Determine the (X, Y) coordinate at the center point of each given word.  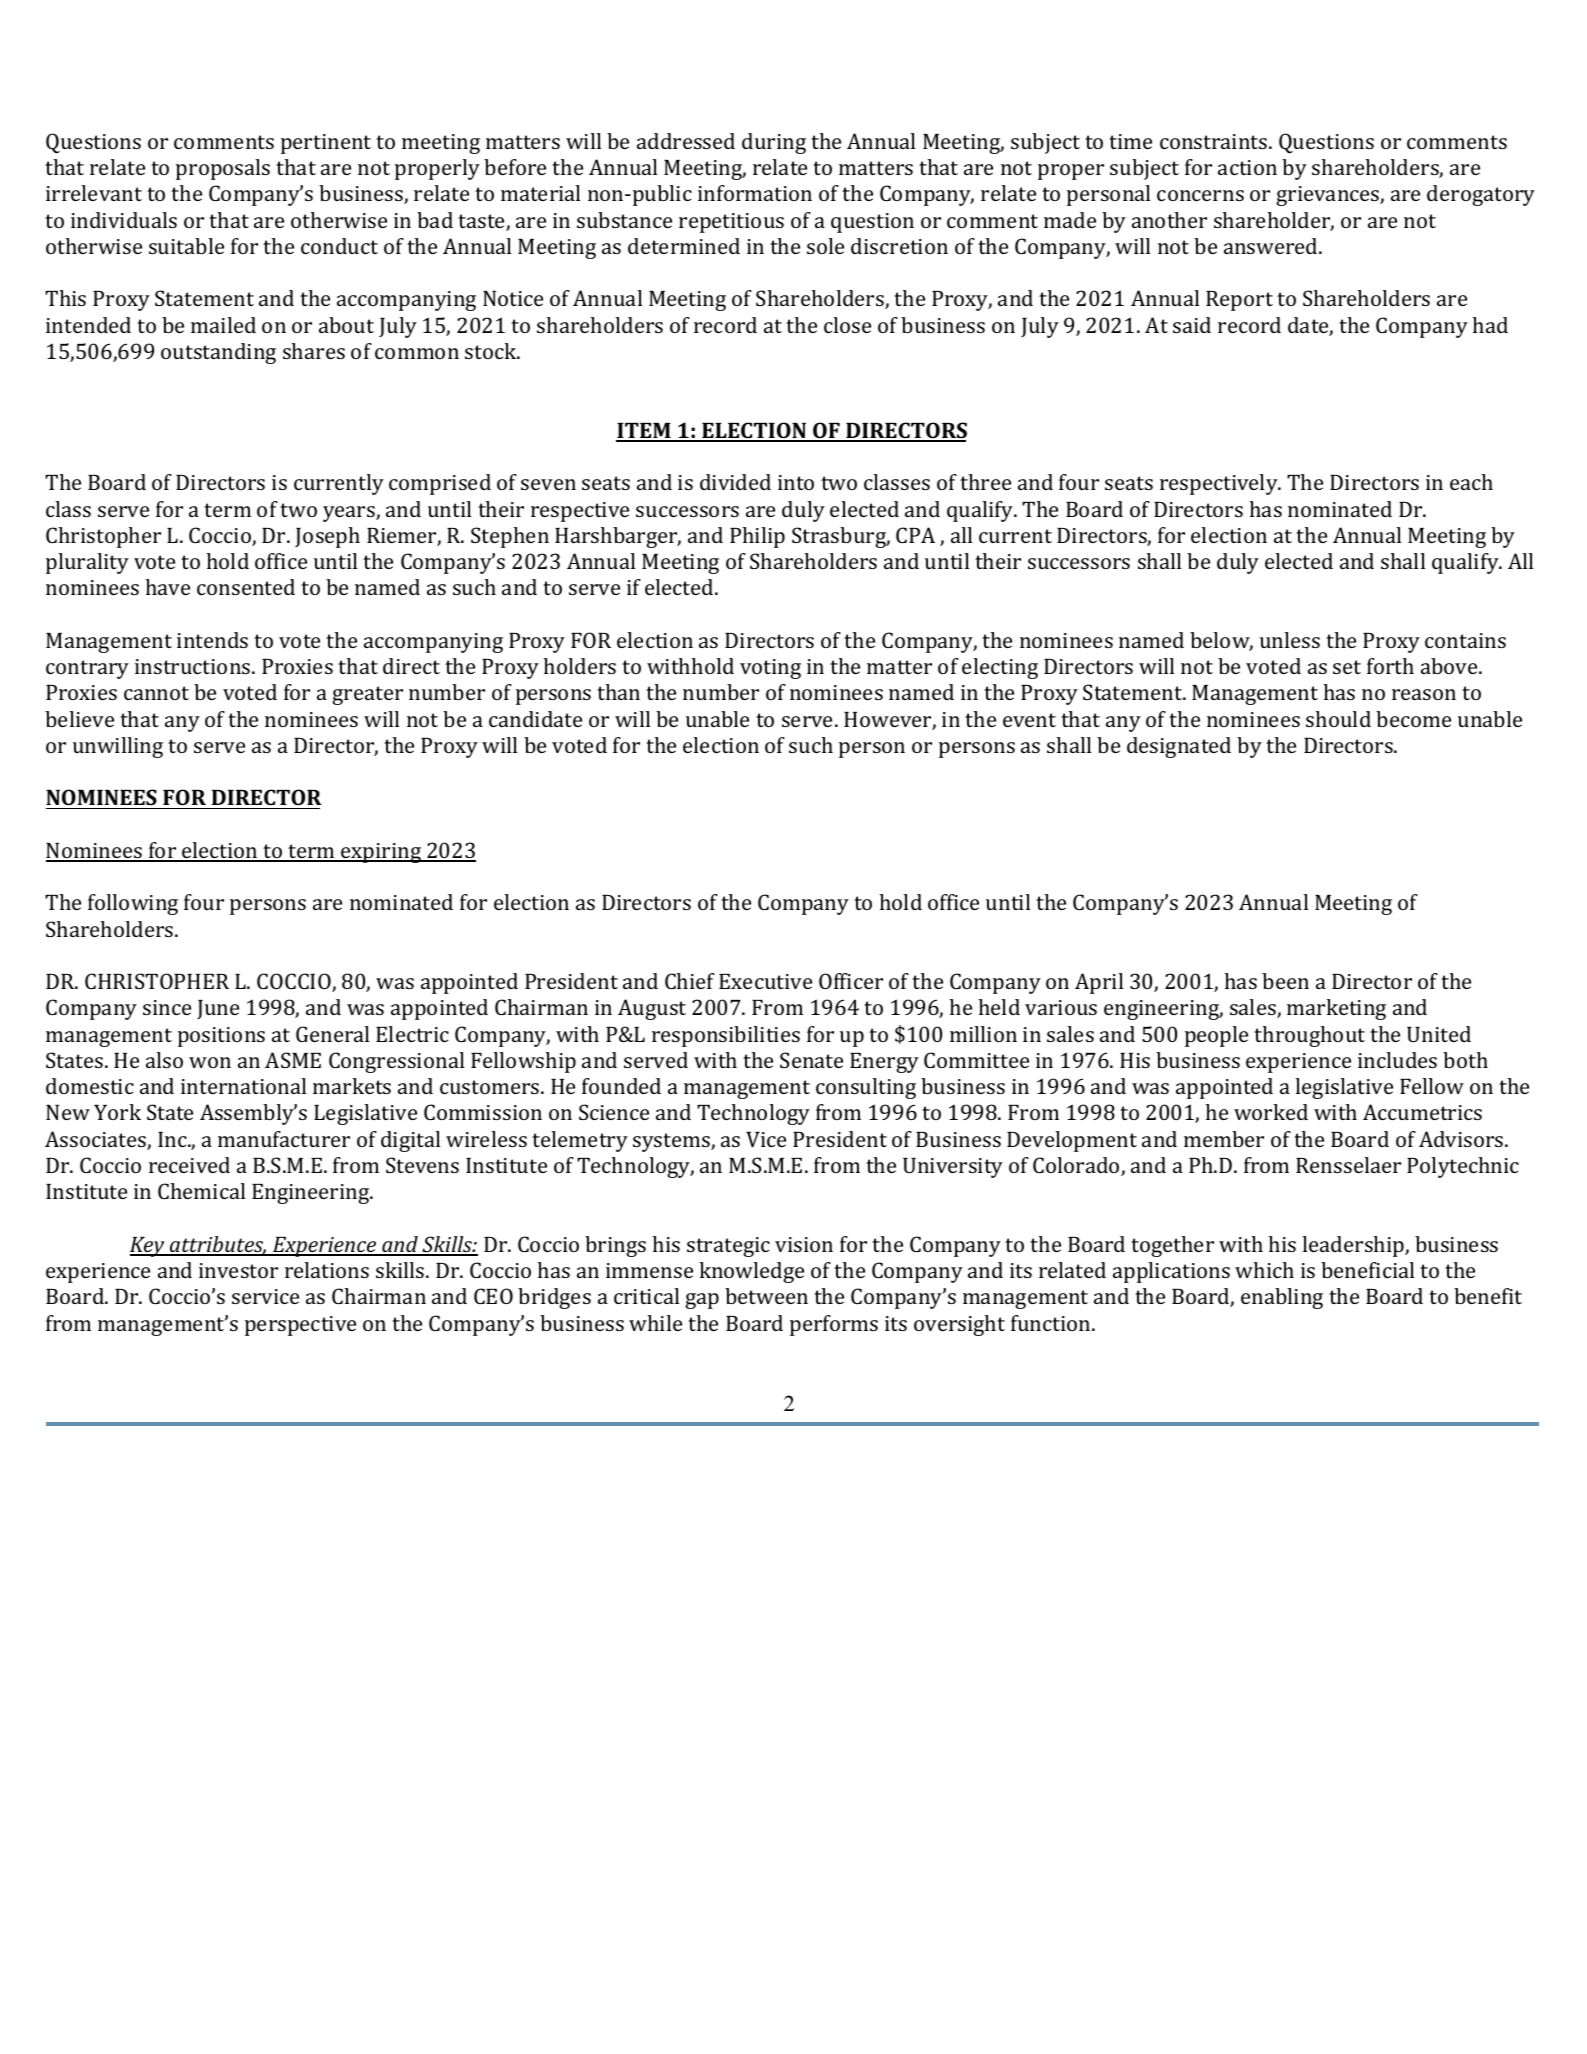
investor (238, 1270)
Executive (765, 981)
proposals (223, 169)
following (133, 904)
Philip (757, 537)
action (1247, 167)
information (755, 193)
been (1285, 981)
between (766, 1296)
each (1471, 482)
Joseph (327, 537)
